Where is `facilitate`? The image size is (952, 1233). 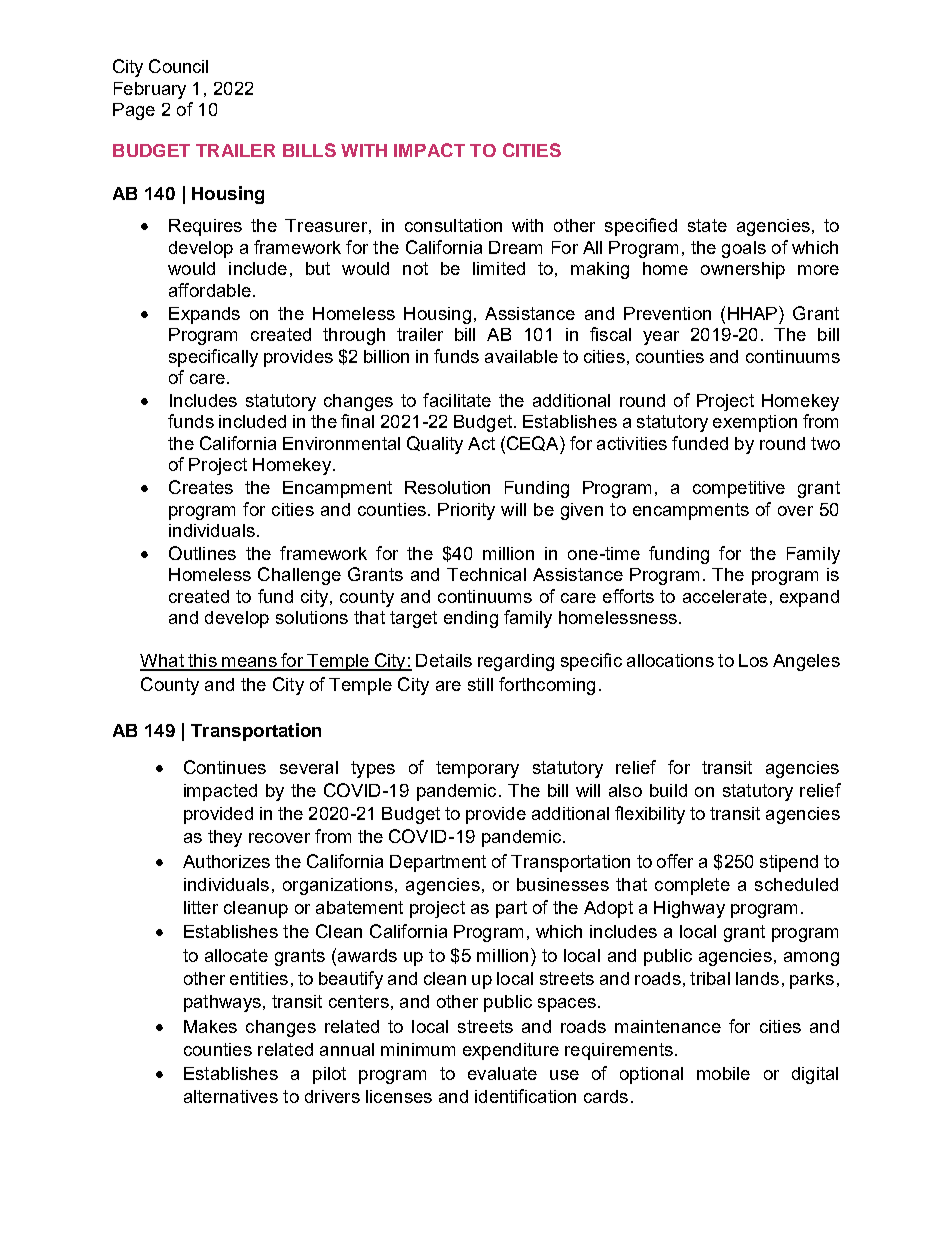 facilitate is located at coordinates (457, 400).
